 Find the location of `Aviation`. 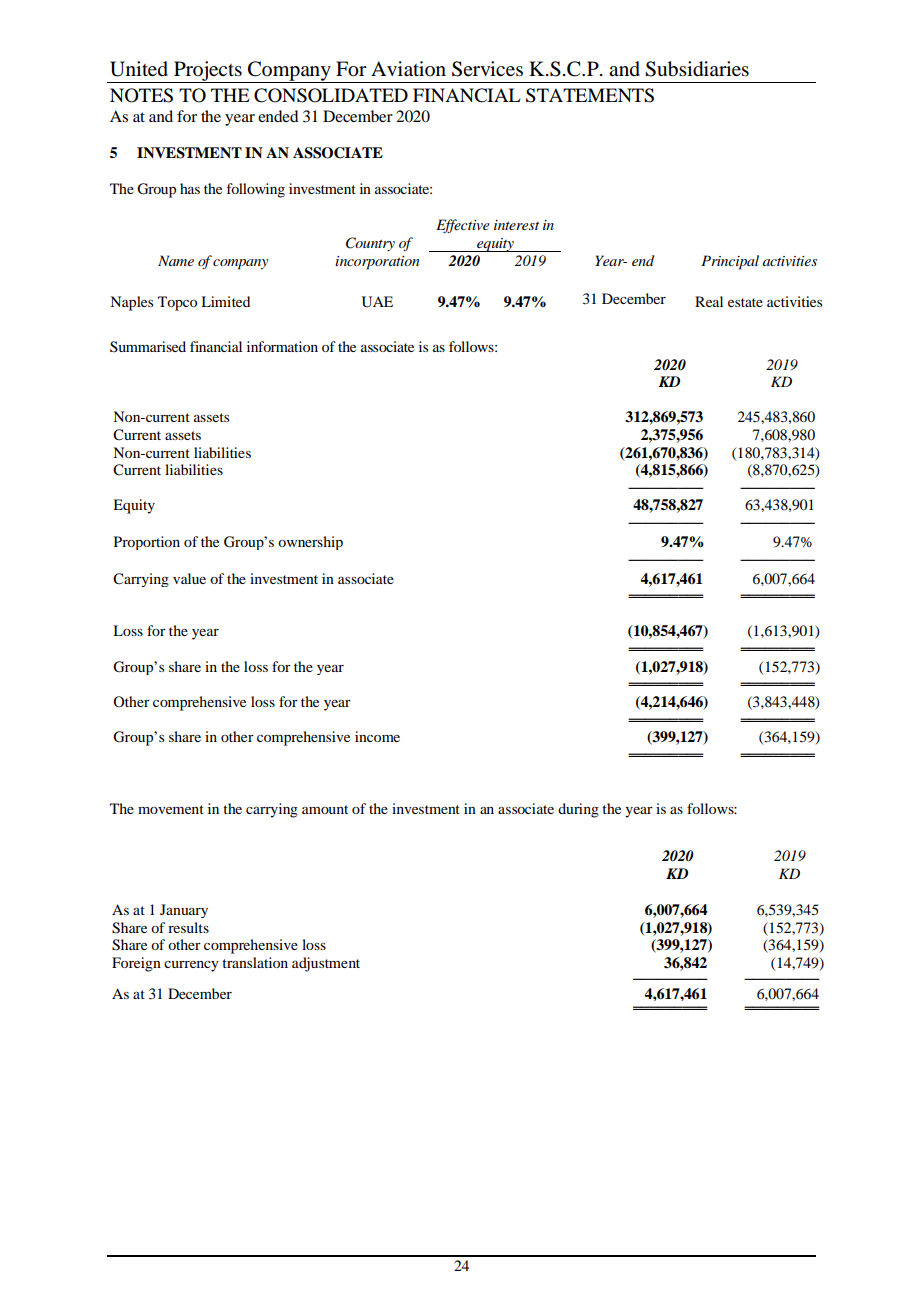

Aviation is located at coordinates (408, 69).
